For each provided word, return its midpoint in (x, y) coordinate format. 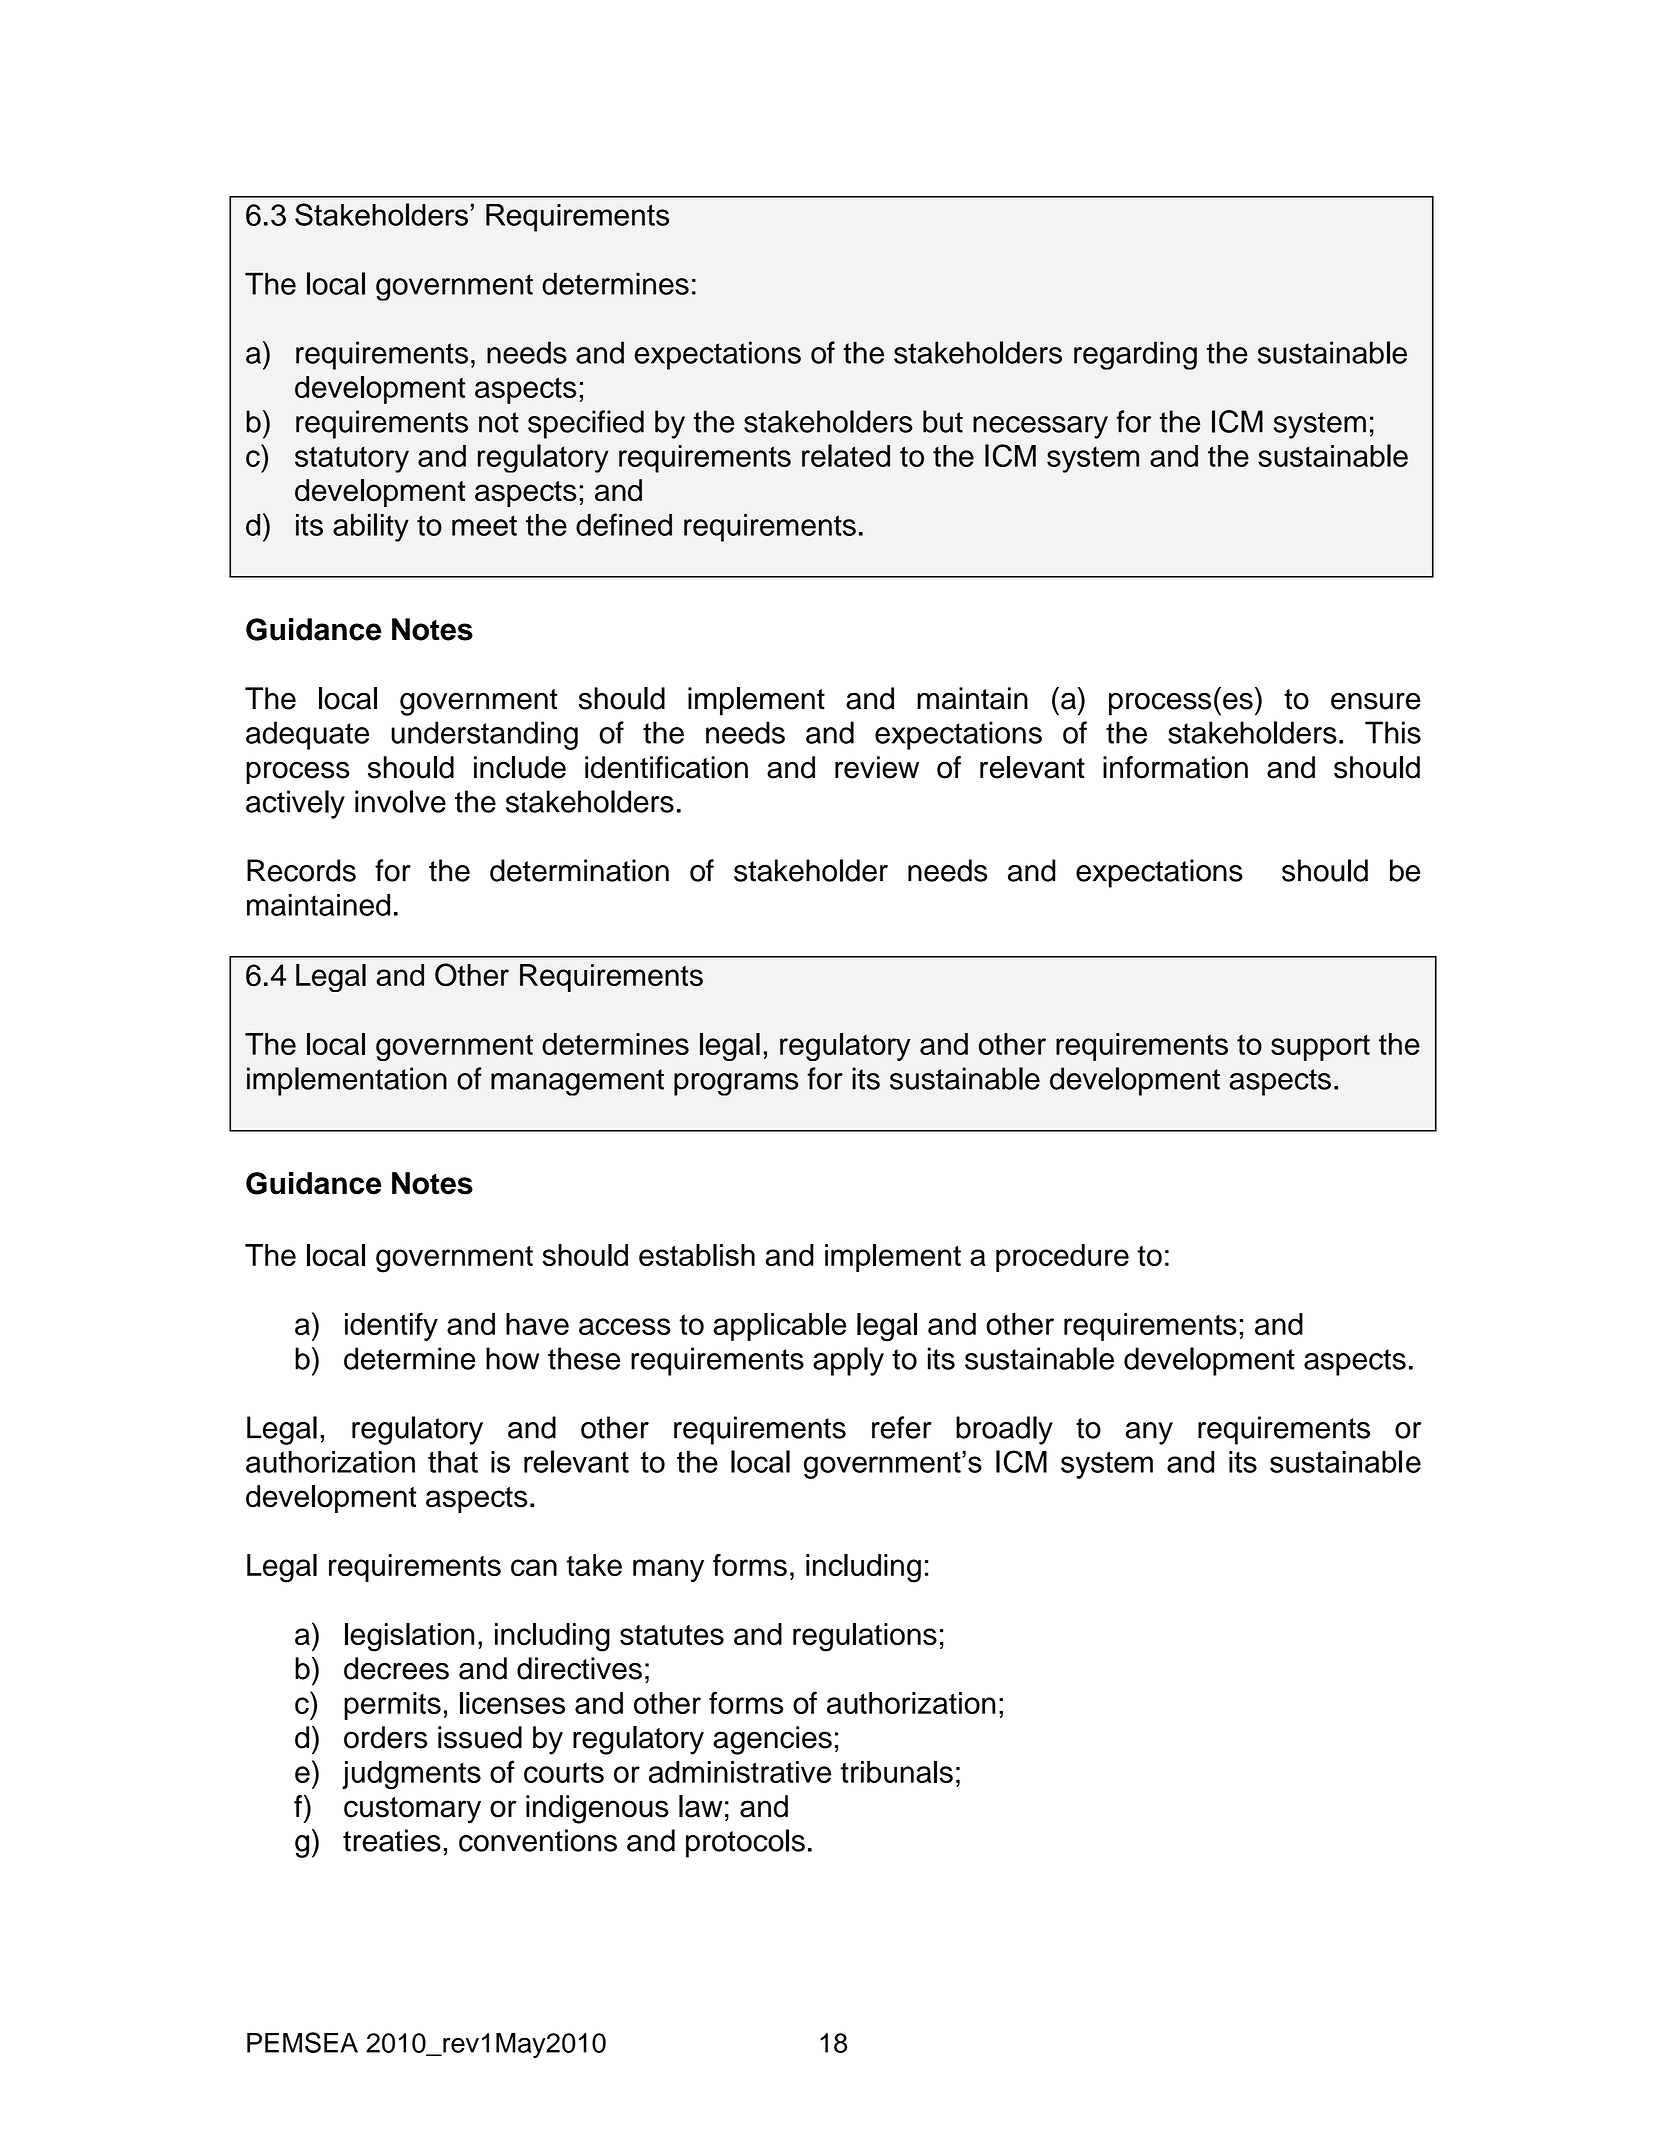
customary (412, 1810)
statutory (352, 459)
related (846, 455)
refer (901, 1427)
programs (736, 1084)
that (453, 1462)
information (1175, 767)
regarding (1135, 355)
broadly (1004, 1430)
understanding (484, 735)
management (577, 1082)
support (1320, 1047)
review (877, 767)
